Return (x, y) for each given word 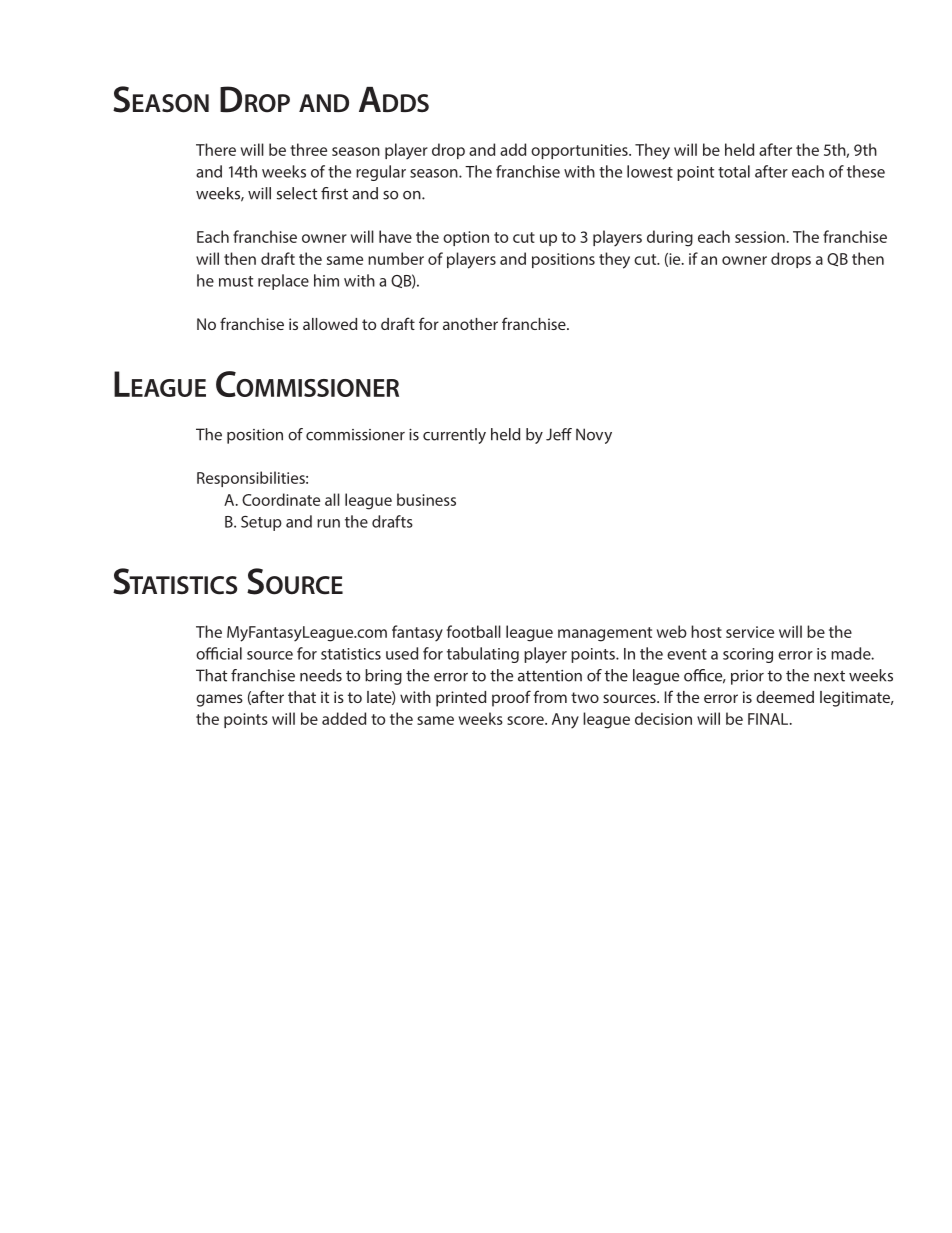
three (308, 149)
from (550, 696)
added (344, 718)
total (734, 171)
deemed (785, 697)
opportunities (580, 151)
